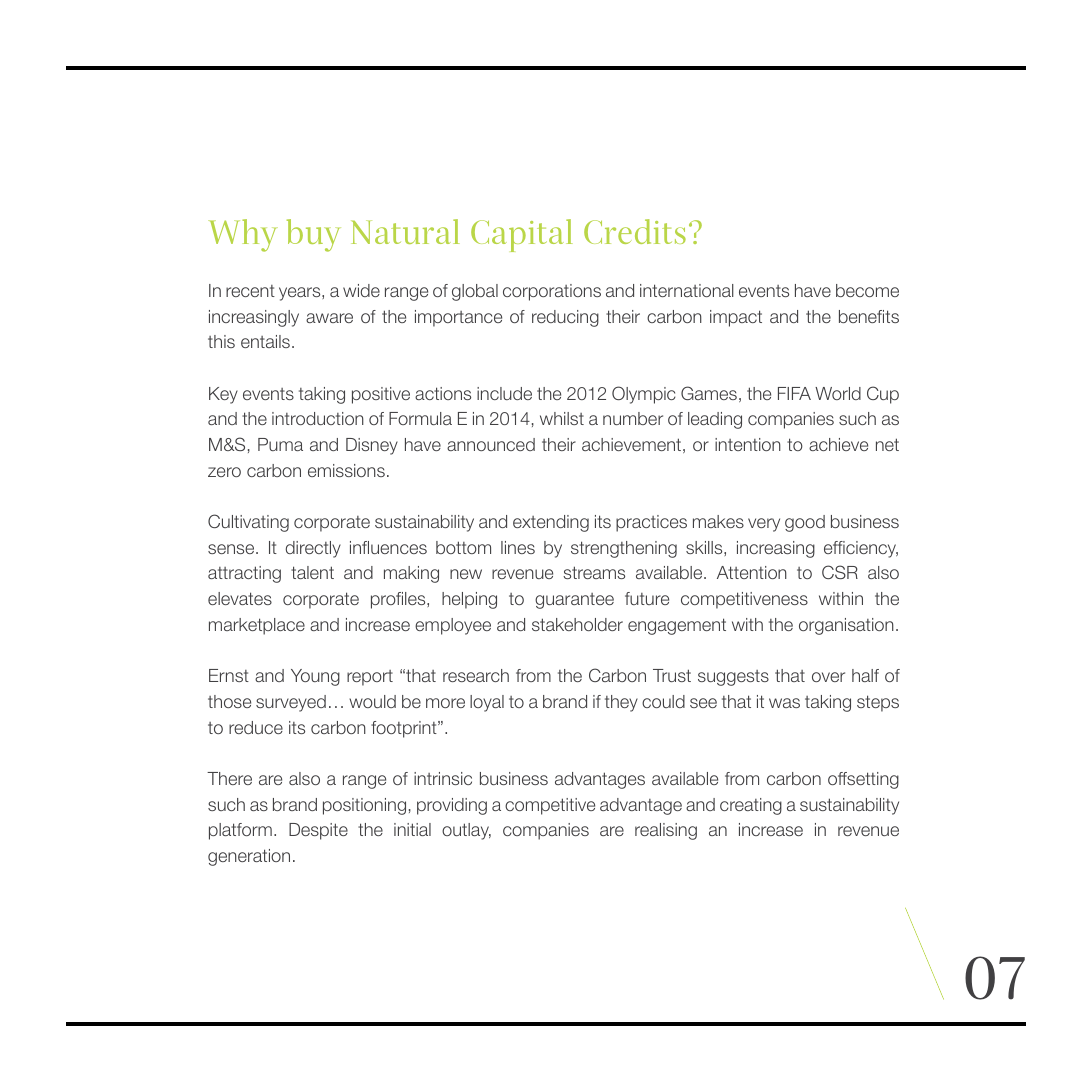  What do you see at coordinates (318, 418) in the document?
I see `introduction` at bounding box center [318, 418].
